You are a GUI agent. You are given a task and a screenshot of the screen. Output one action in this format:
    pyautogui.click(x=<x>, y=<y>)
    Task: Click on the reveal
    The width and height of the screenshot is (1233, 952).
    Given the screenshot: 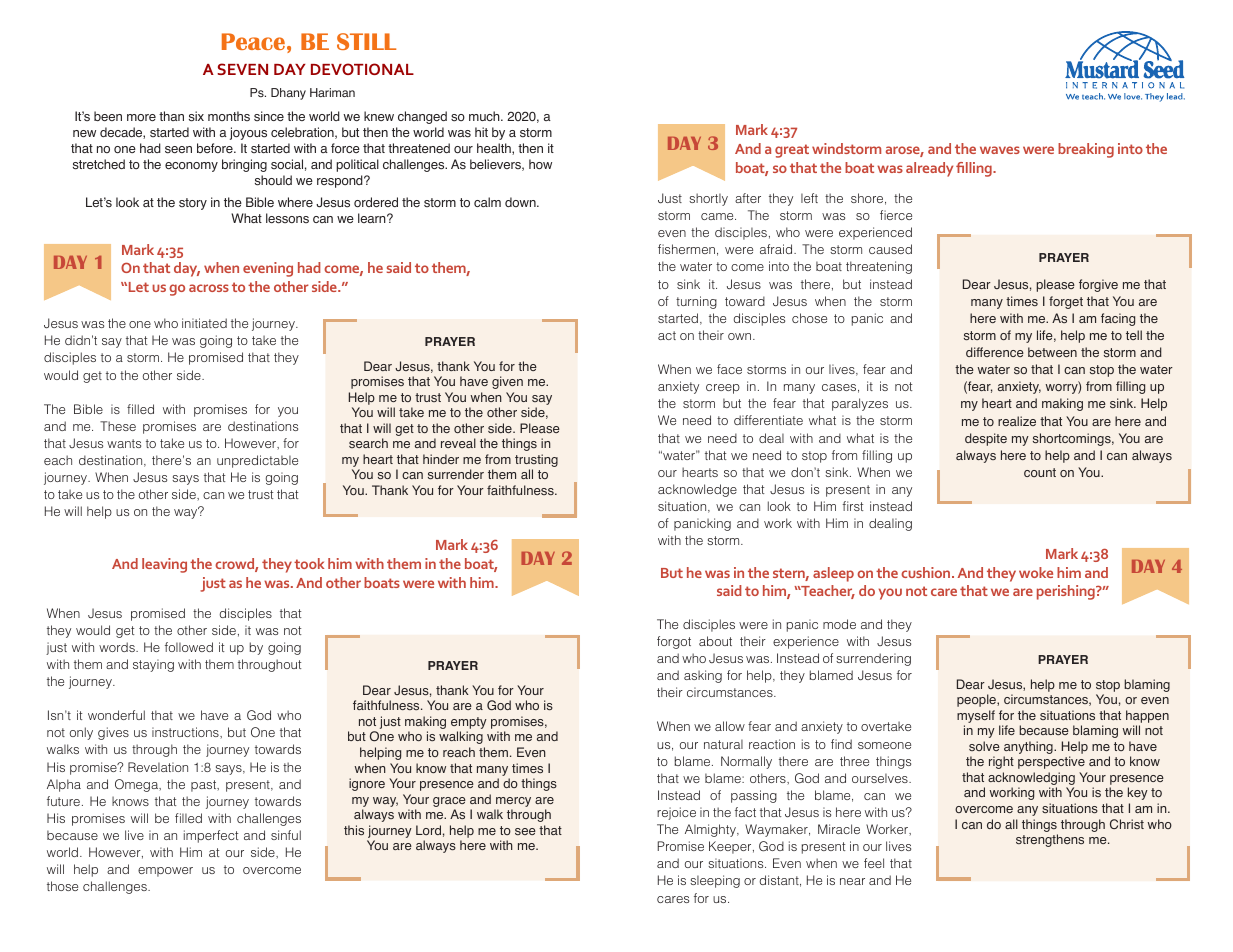 What is the action you would take?
    pyautogui.click(x=458, y=443)
